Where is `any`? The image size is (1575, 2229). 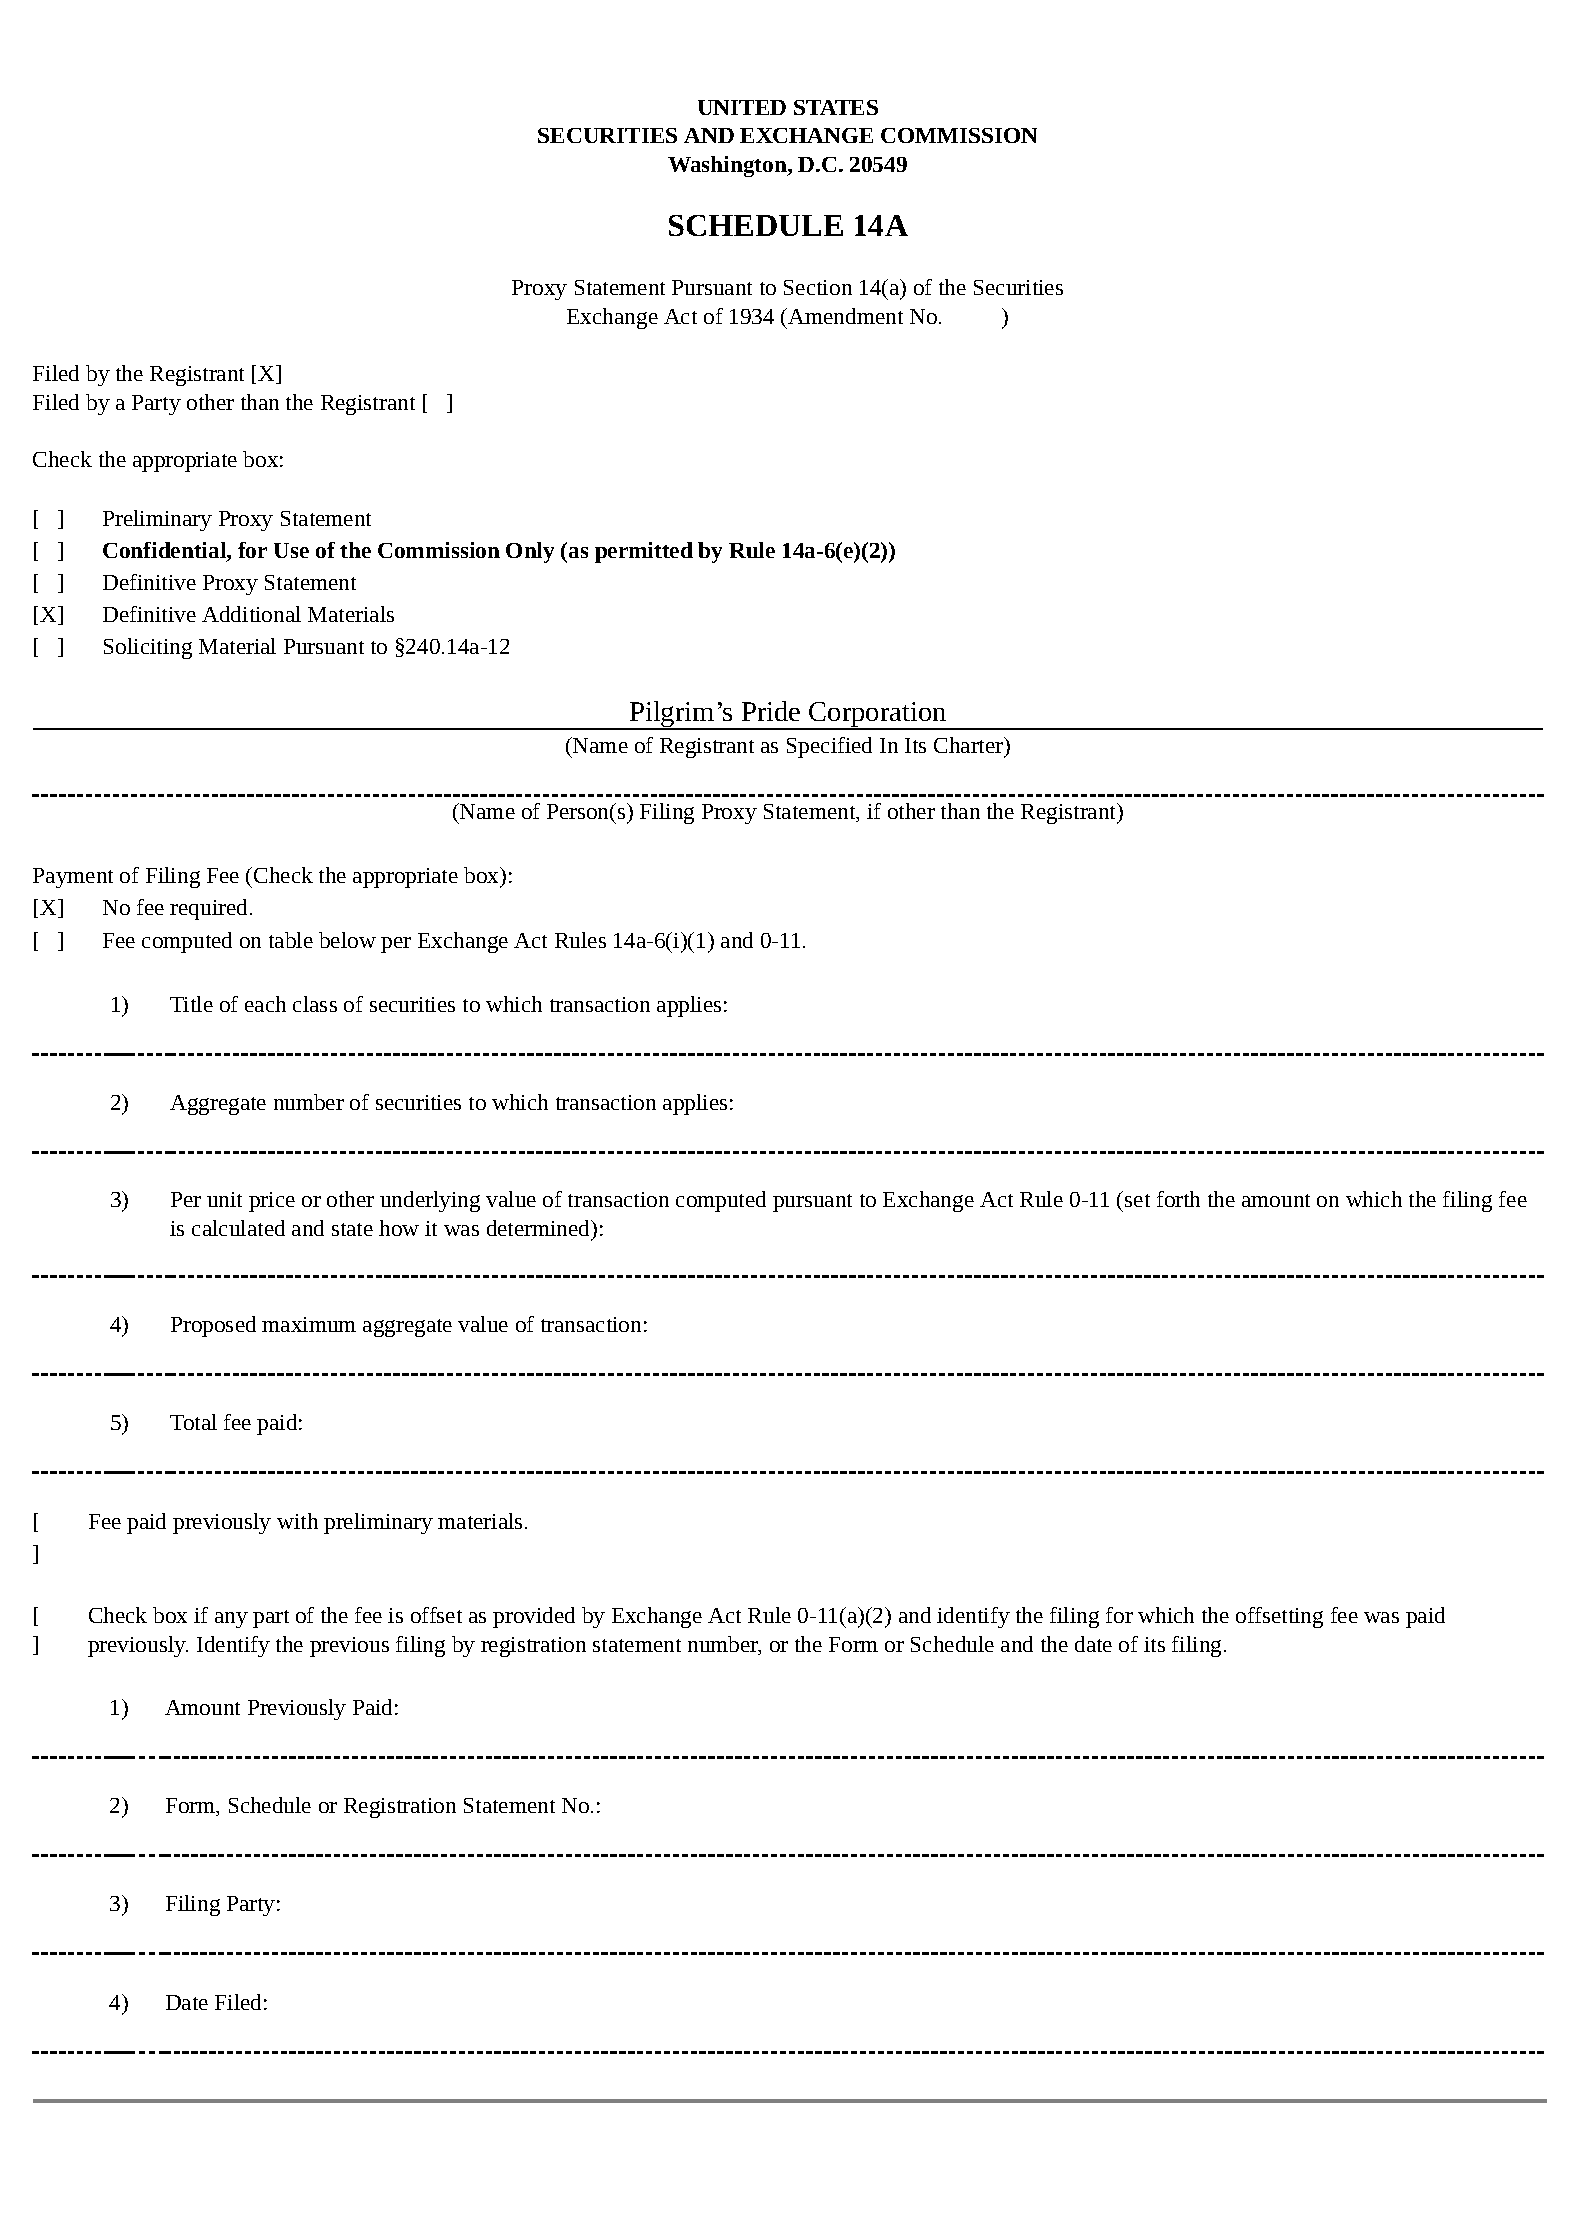 any is located at coordinates (231, 1620).
